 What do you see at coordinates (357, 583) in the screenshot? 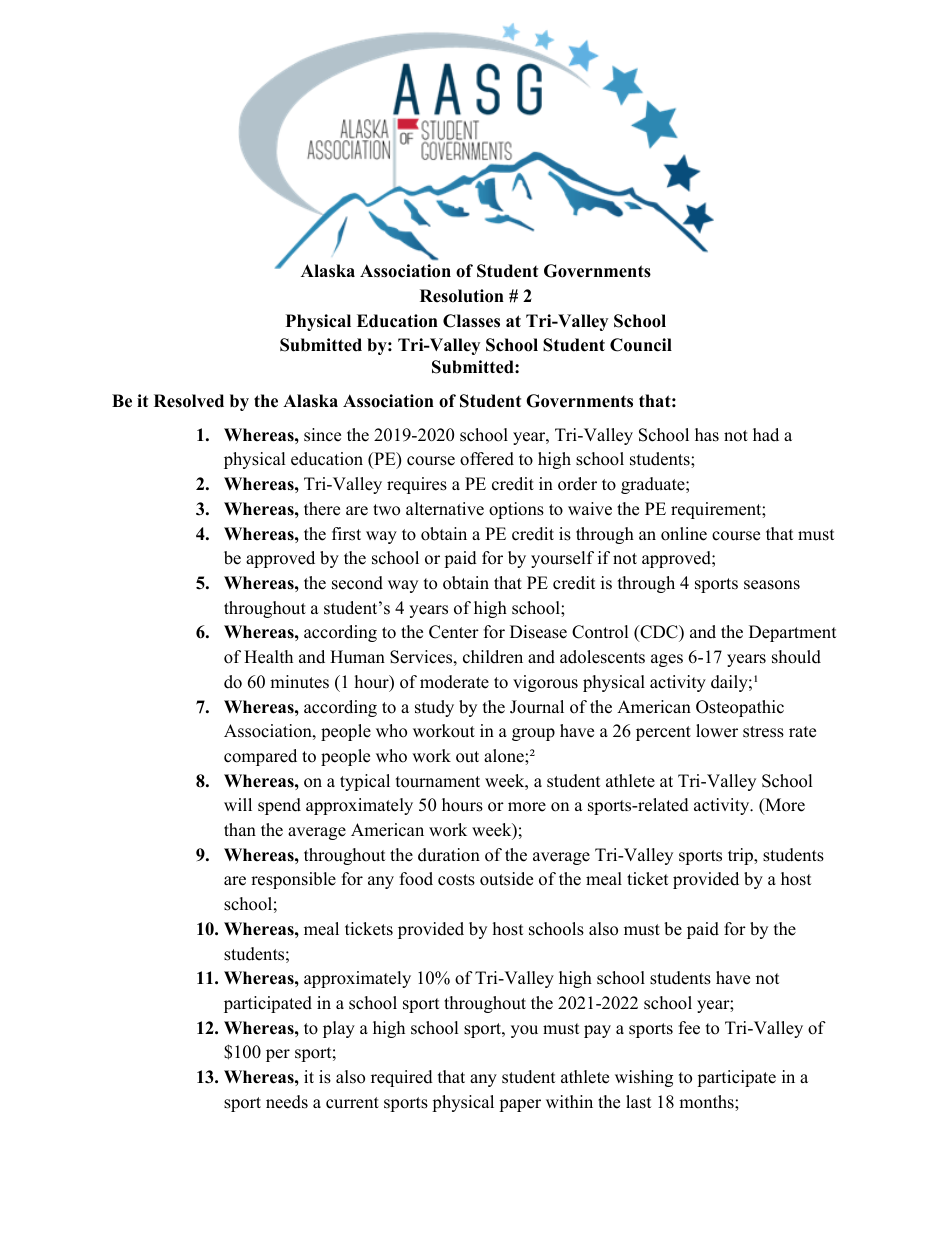
I see `second` at bounding box center [357, 583].
